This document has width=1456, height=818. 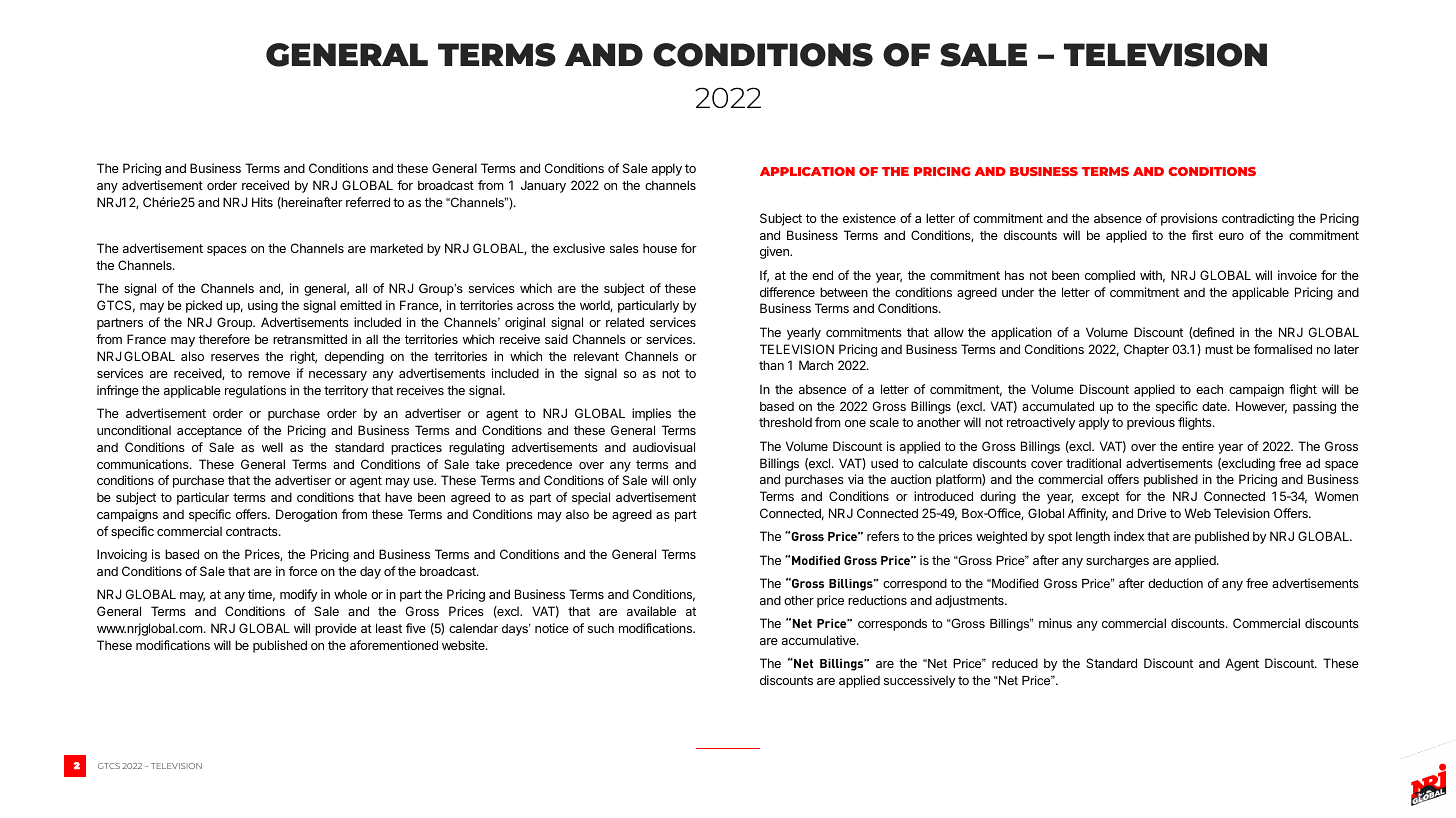 What do you see at coordinates (869, 218) in the document?
I see `existence` at bounding box center [869, 218].
